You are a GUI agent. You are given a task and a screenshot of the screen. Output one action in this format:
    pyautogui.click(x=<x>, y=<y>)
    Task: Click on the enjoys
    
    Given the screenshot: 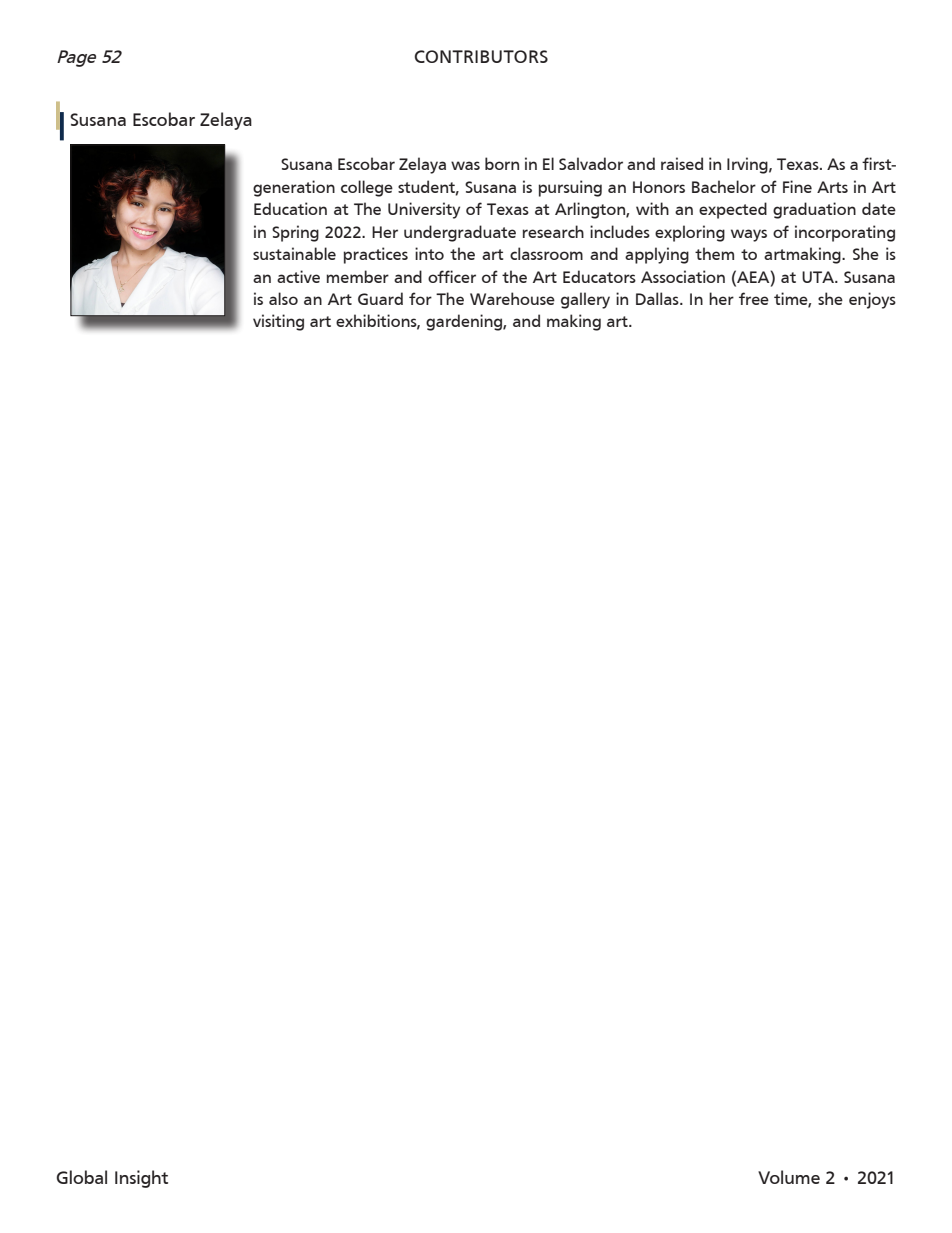 What is the action you would take?
    pyautogui.click(x=872, y=300)
